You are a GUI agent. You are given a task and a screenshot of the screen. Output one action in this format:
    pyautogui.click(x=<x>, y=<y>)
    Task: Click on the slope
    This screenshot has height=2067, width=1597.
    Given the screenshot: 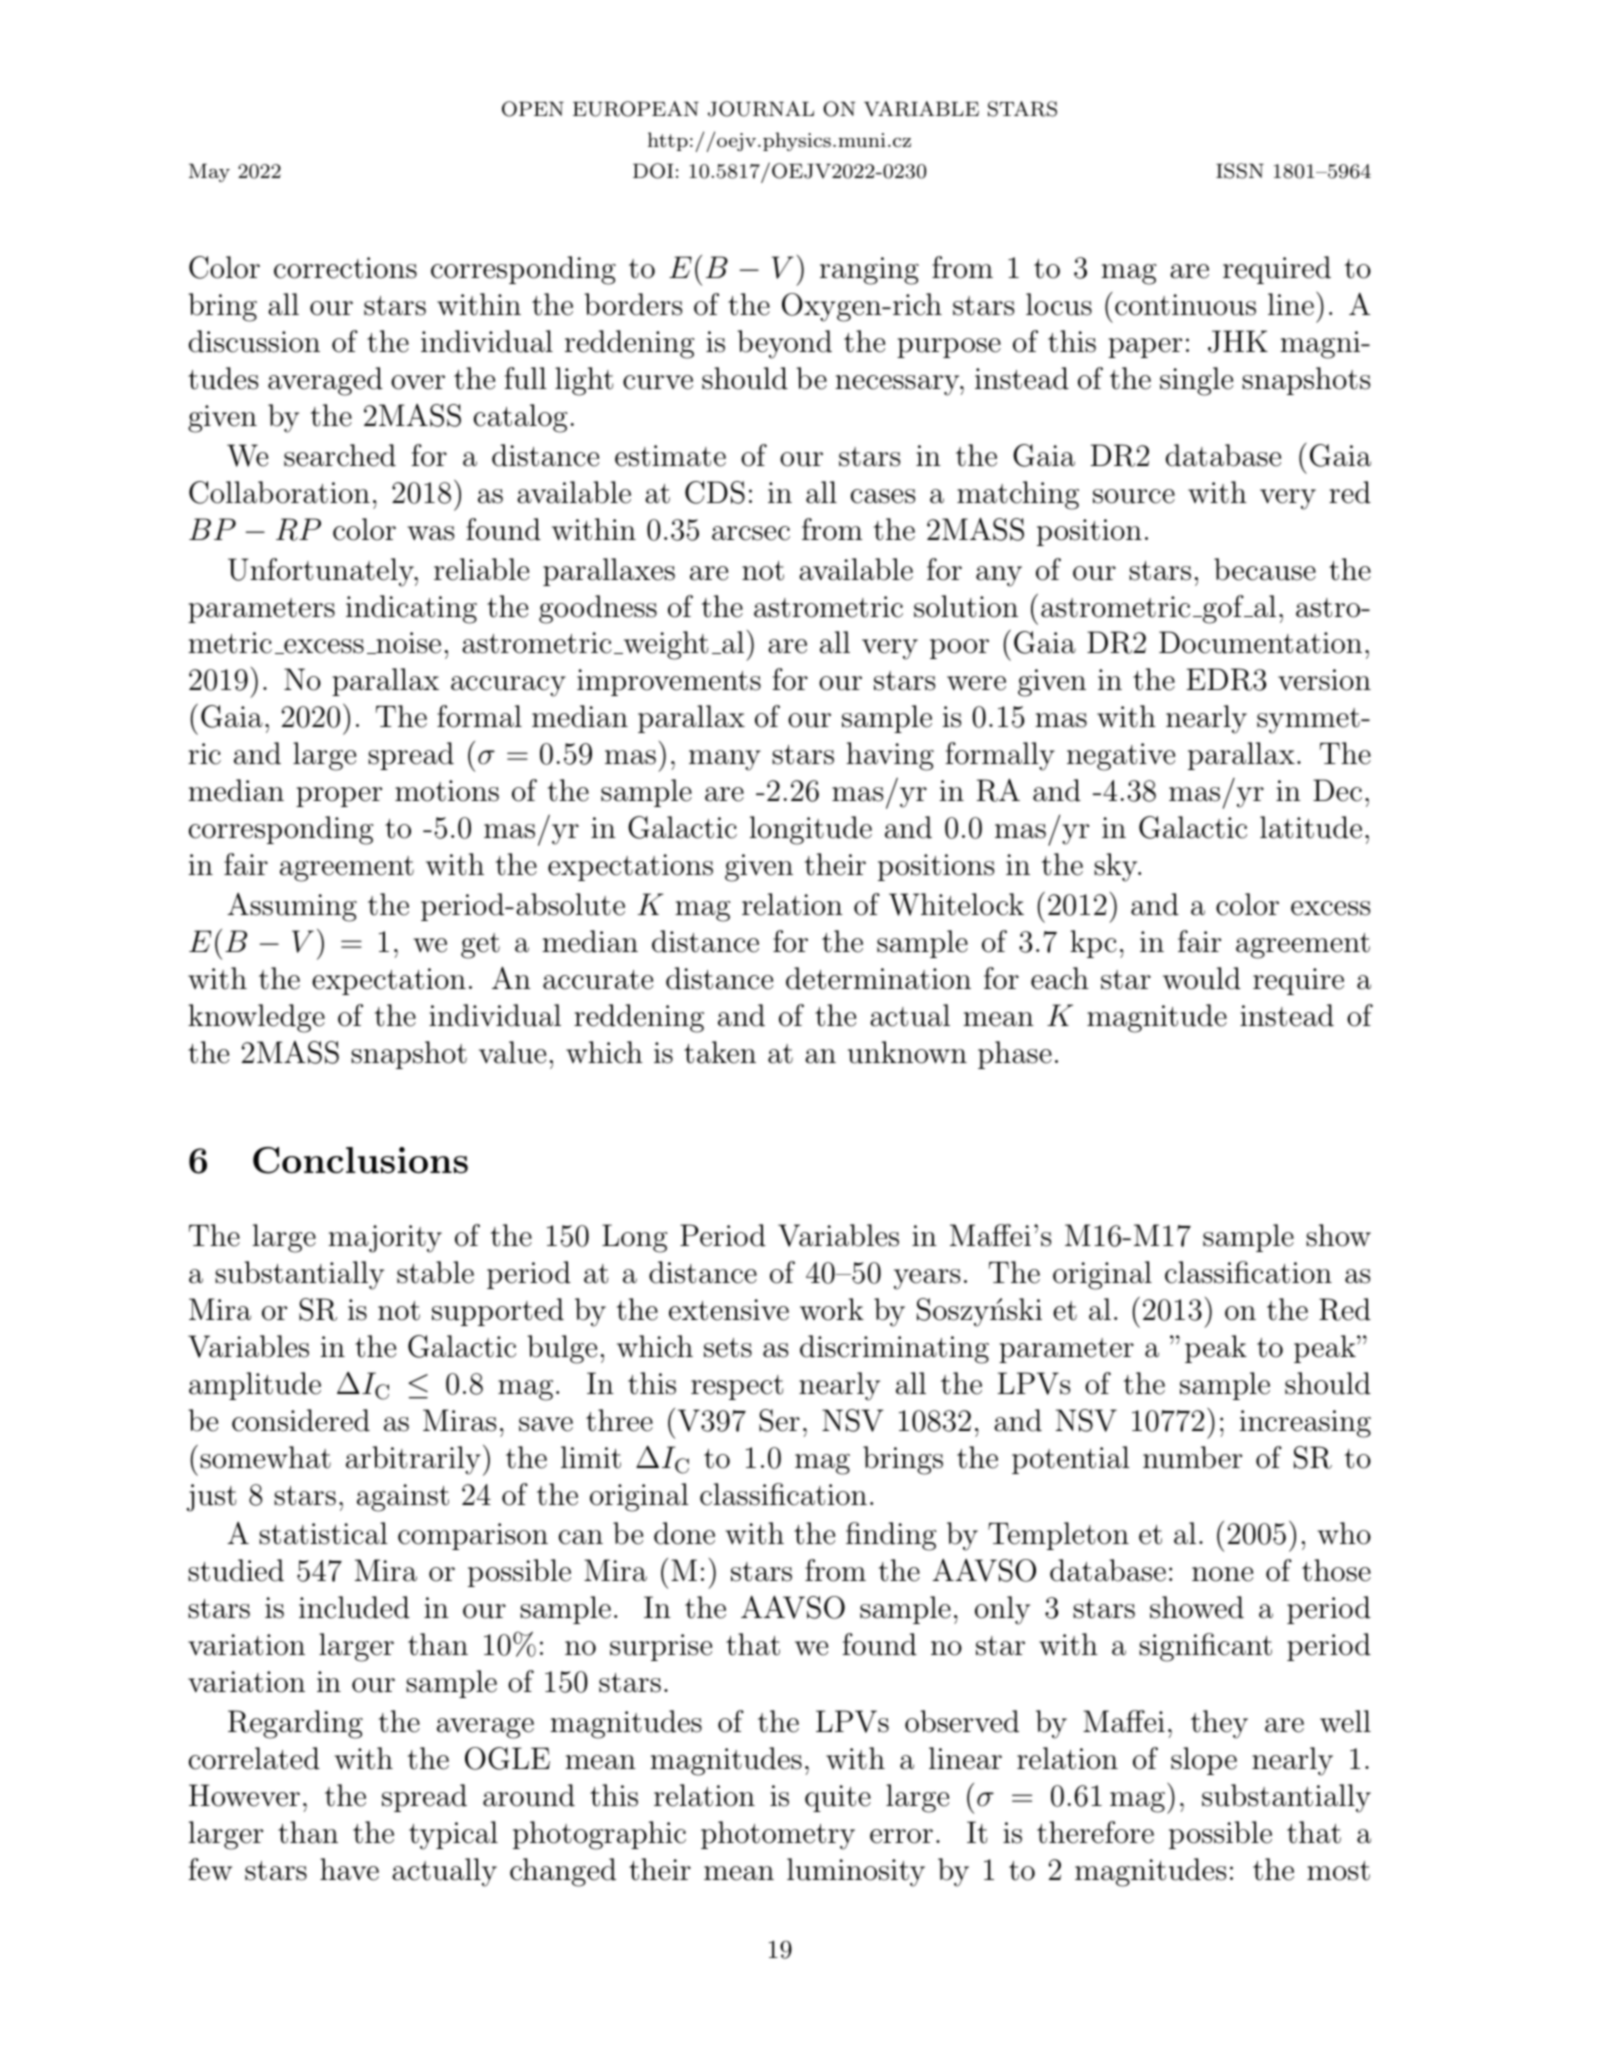 What is the action you would take?
    pyautogui.click(x=1204, y=1761)
